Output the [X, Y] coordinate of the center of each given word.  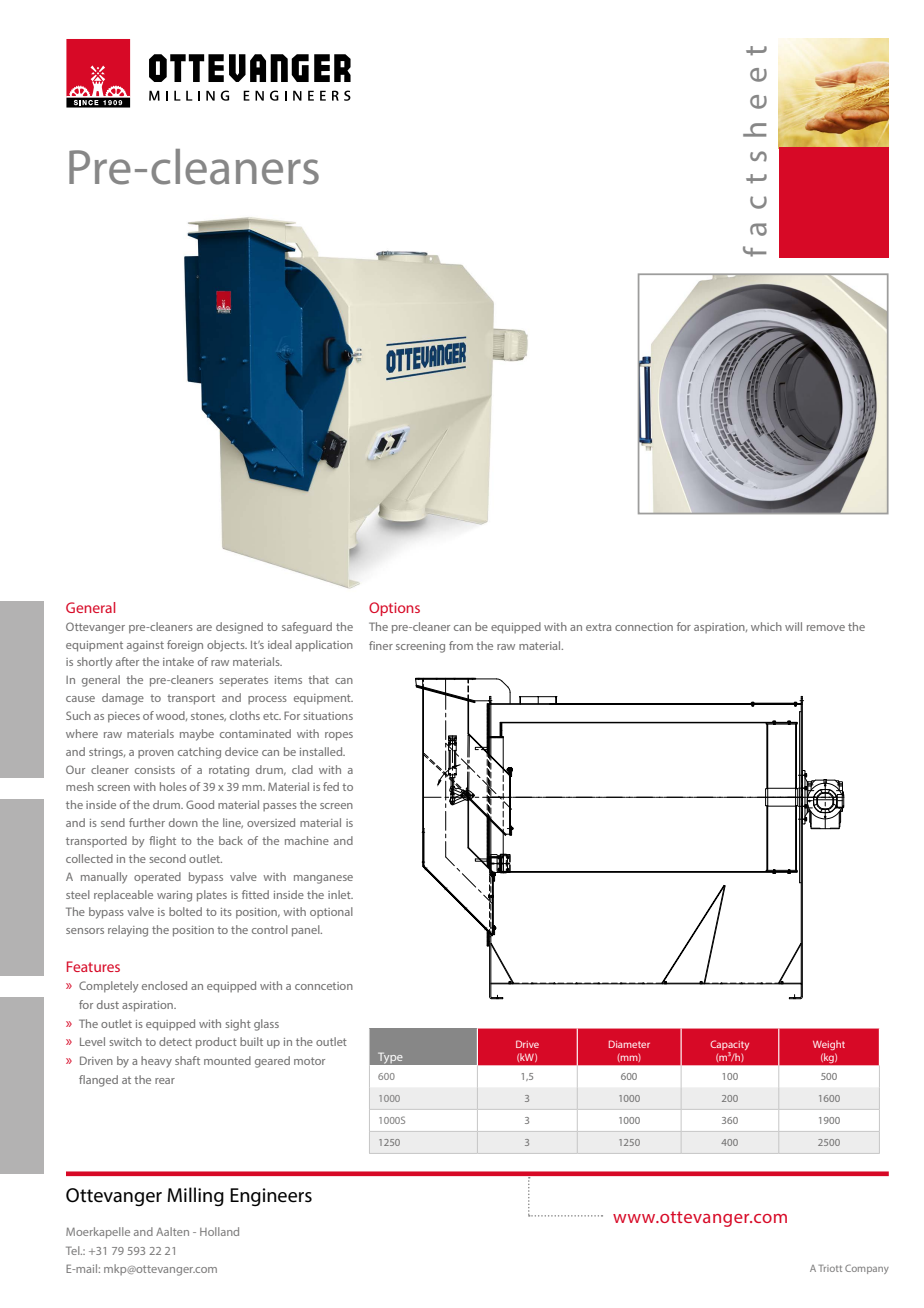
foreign [185, 646]
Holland [219, 1231]
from [461, 645]
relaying [128, 931]
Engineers [271, 1197]
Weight [829, 1045]
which [766, 626]
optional [331, 912]
